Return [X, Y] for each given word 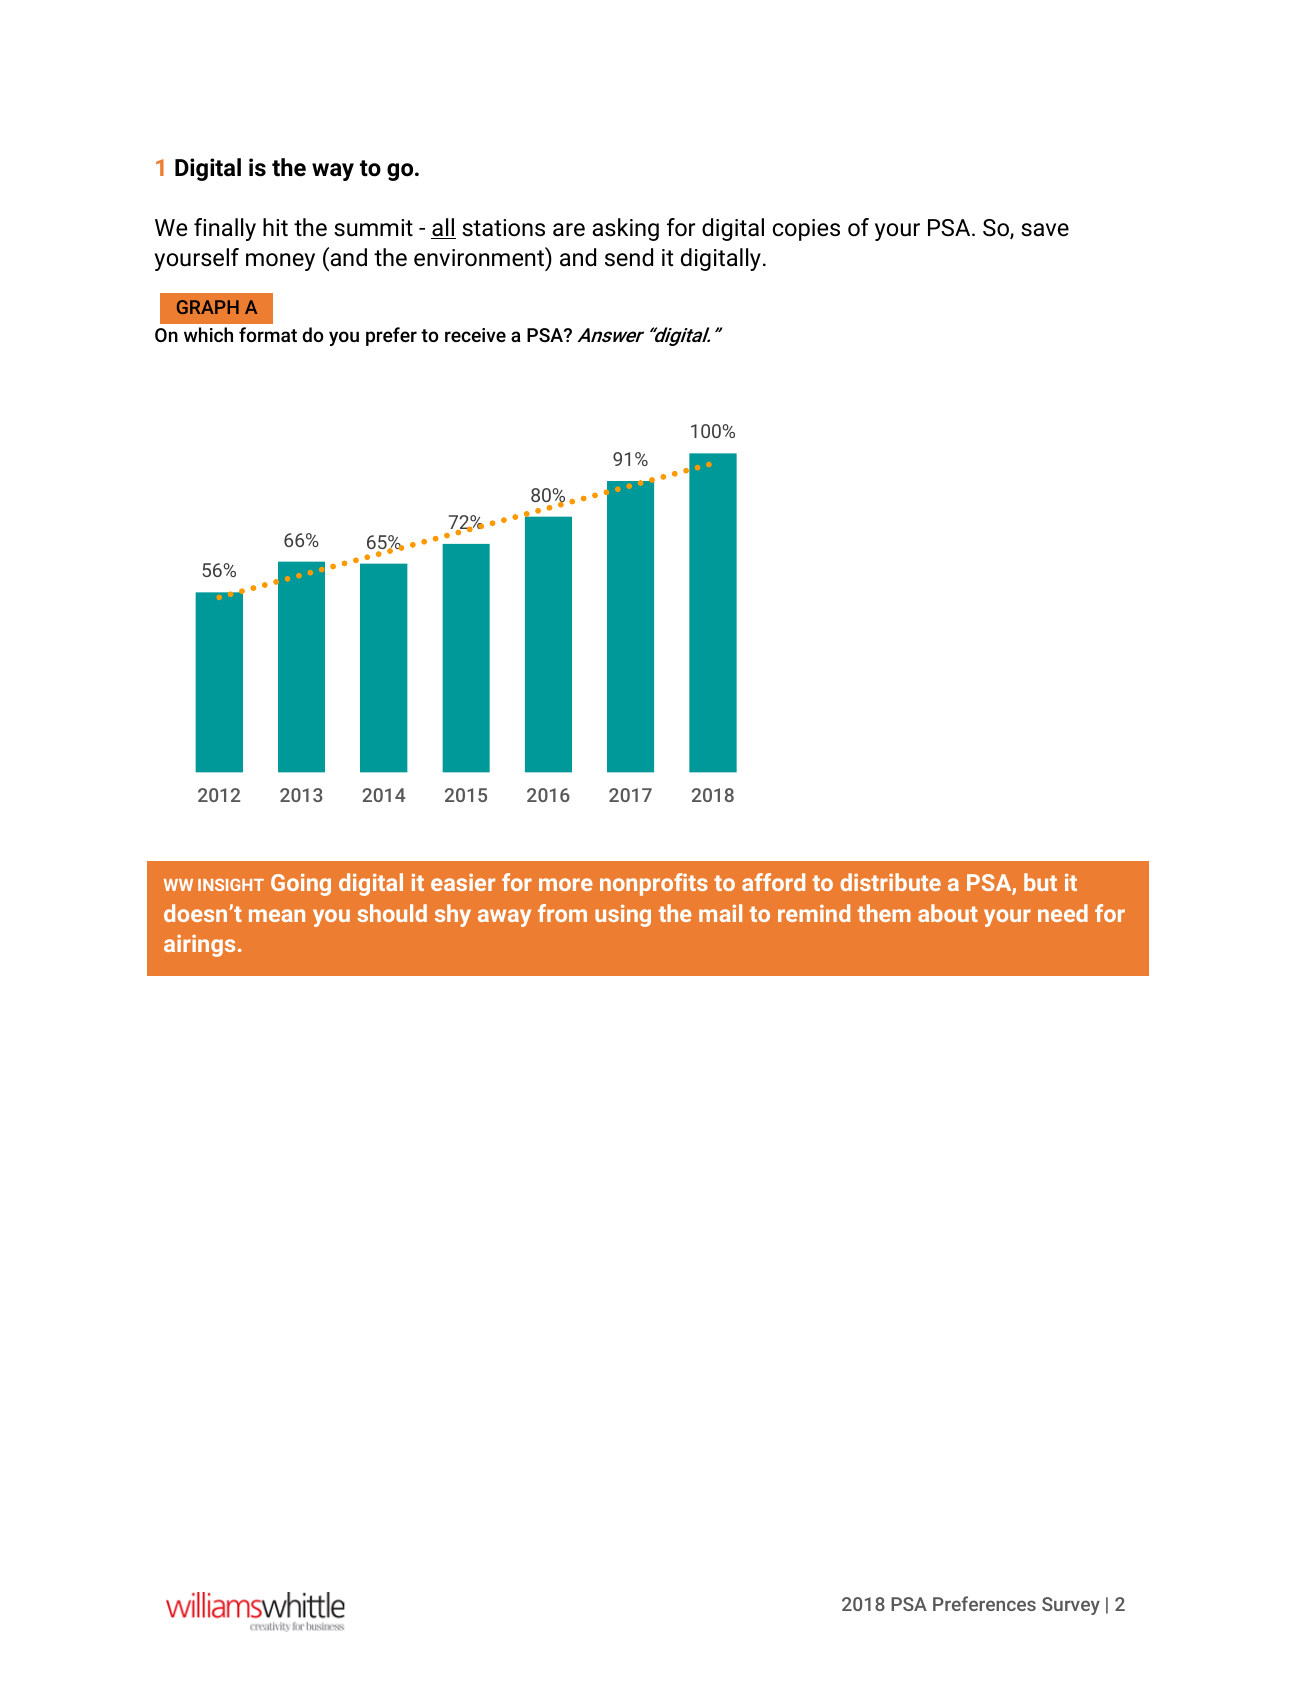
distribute [890, 882]
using [623, 915]
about [948, 913]
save [1045, 230]
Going [301, 884]
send [629, 257]
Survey [1071, 1606]
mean [277, 915]
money [280, 262]
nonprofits [654, 884]
